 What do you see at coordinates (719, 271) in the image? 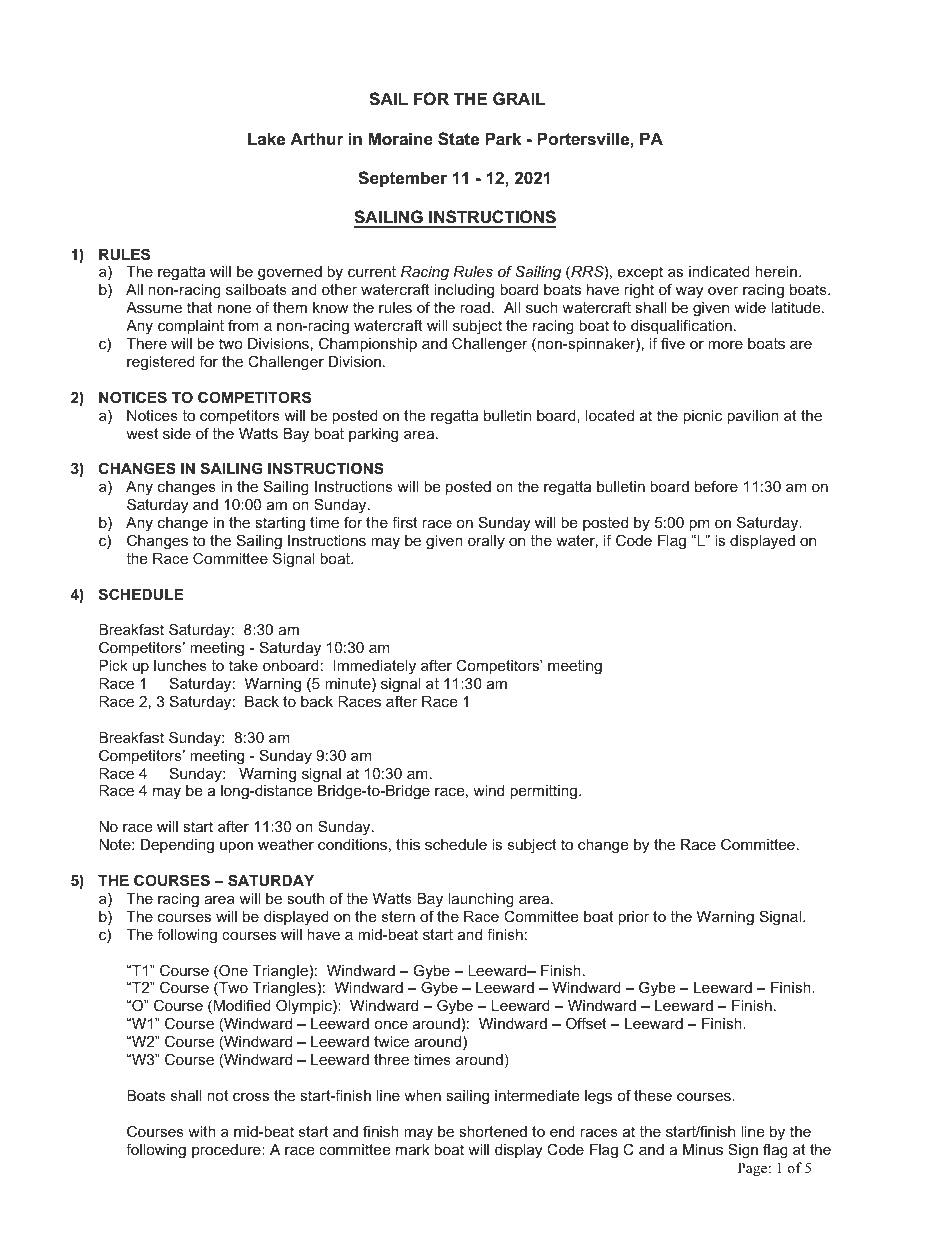
I see `indicated` at bounding box center [719, 271].
